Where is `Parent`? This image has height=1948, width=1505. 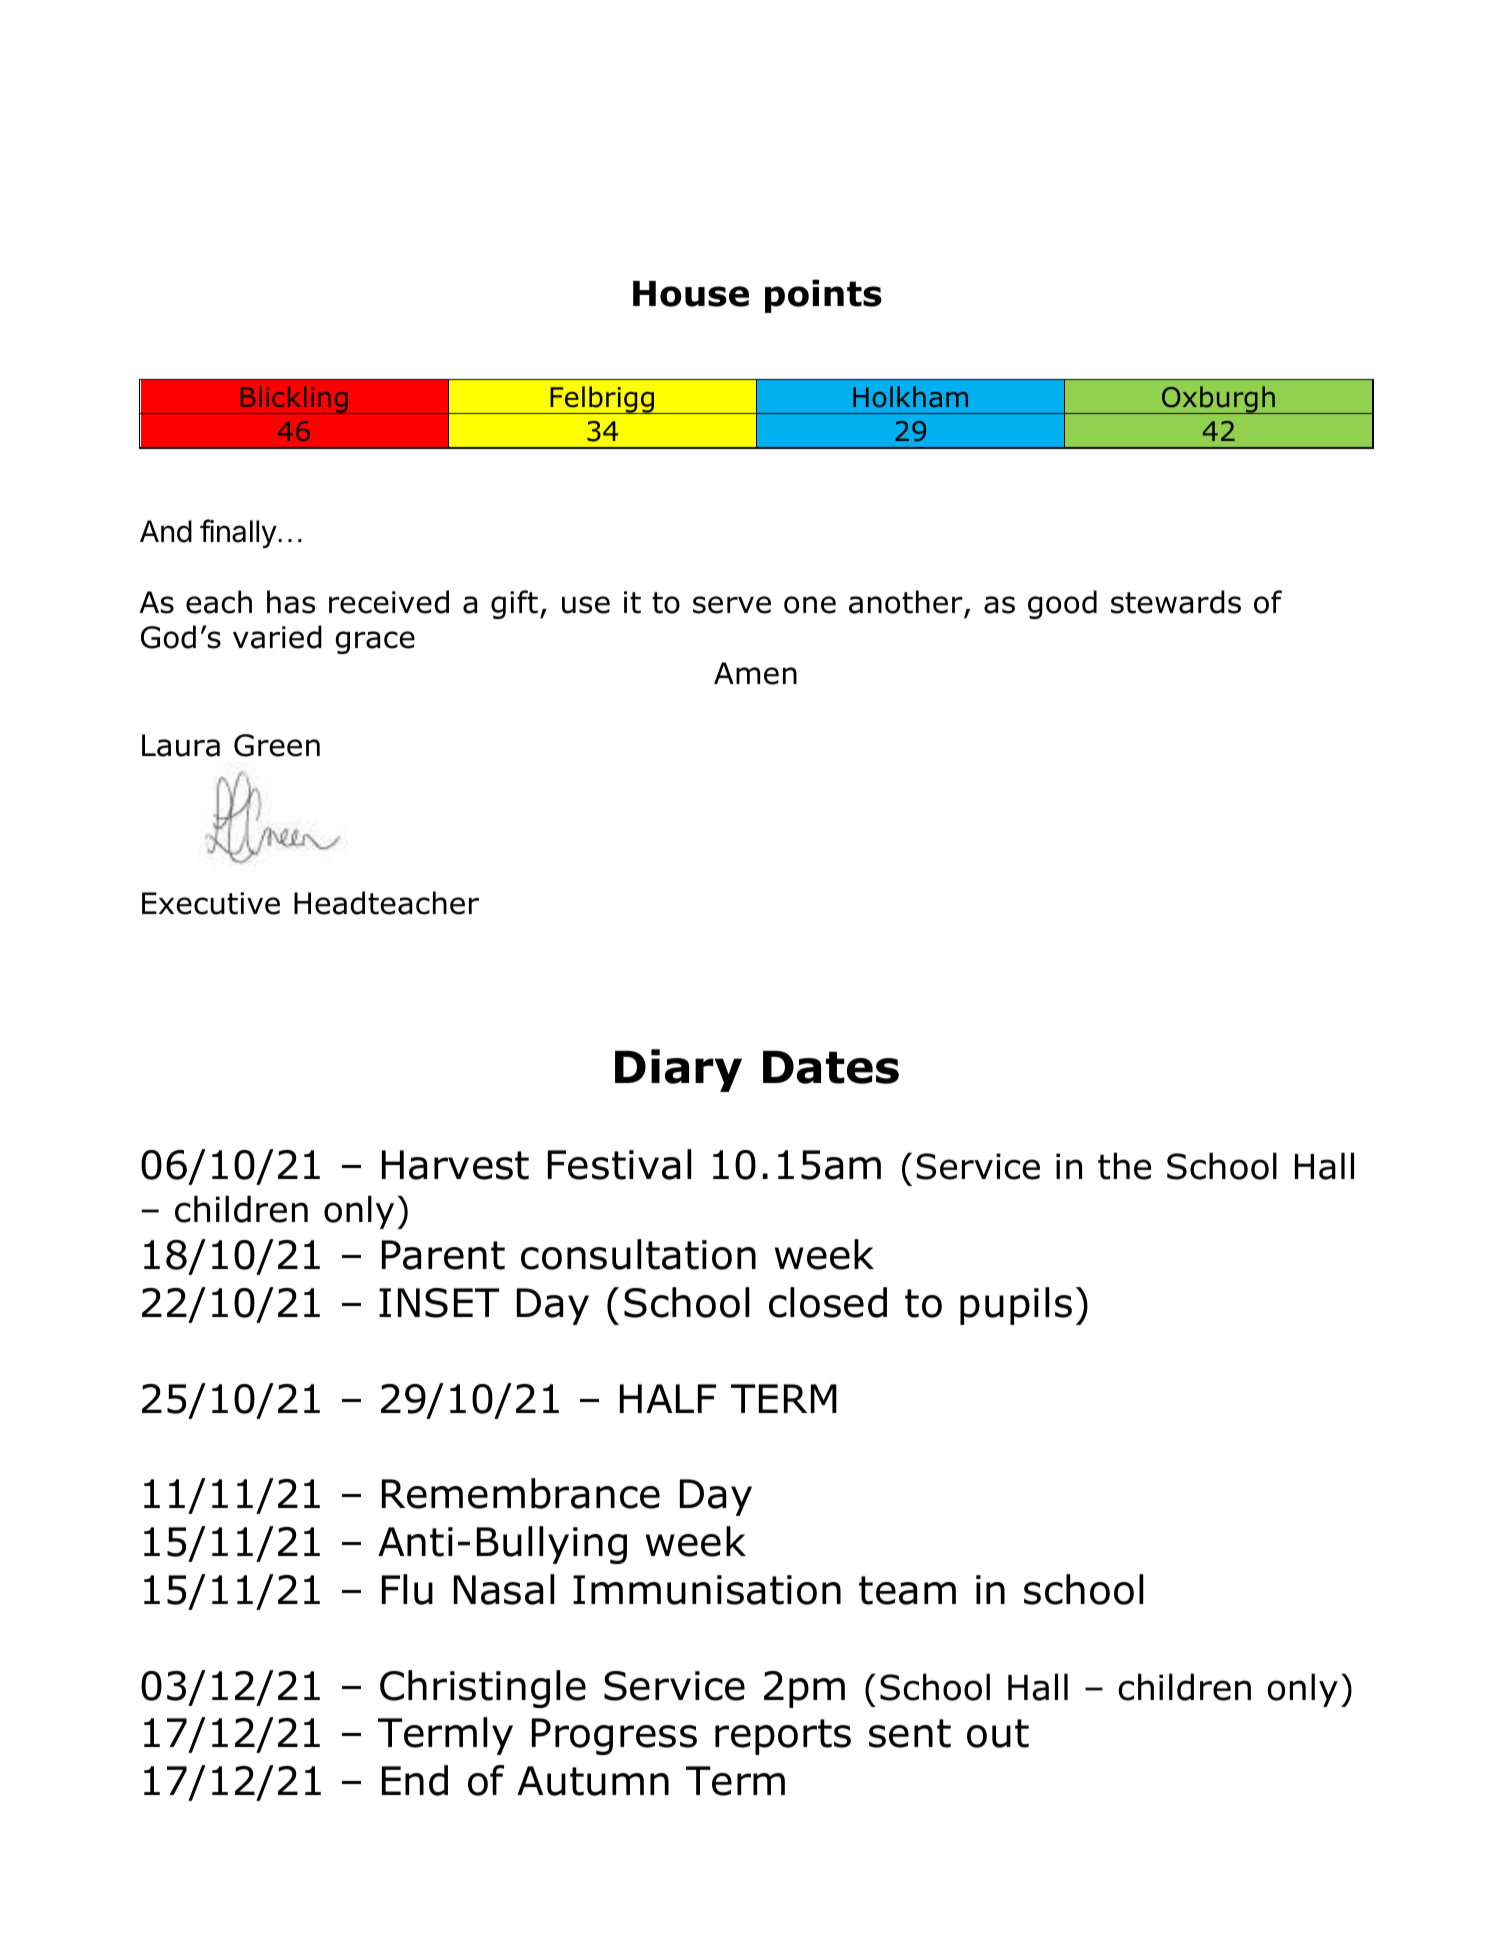 Parent is located at coordinates (443, 1255).
